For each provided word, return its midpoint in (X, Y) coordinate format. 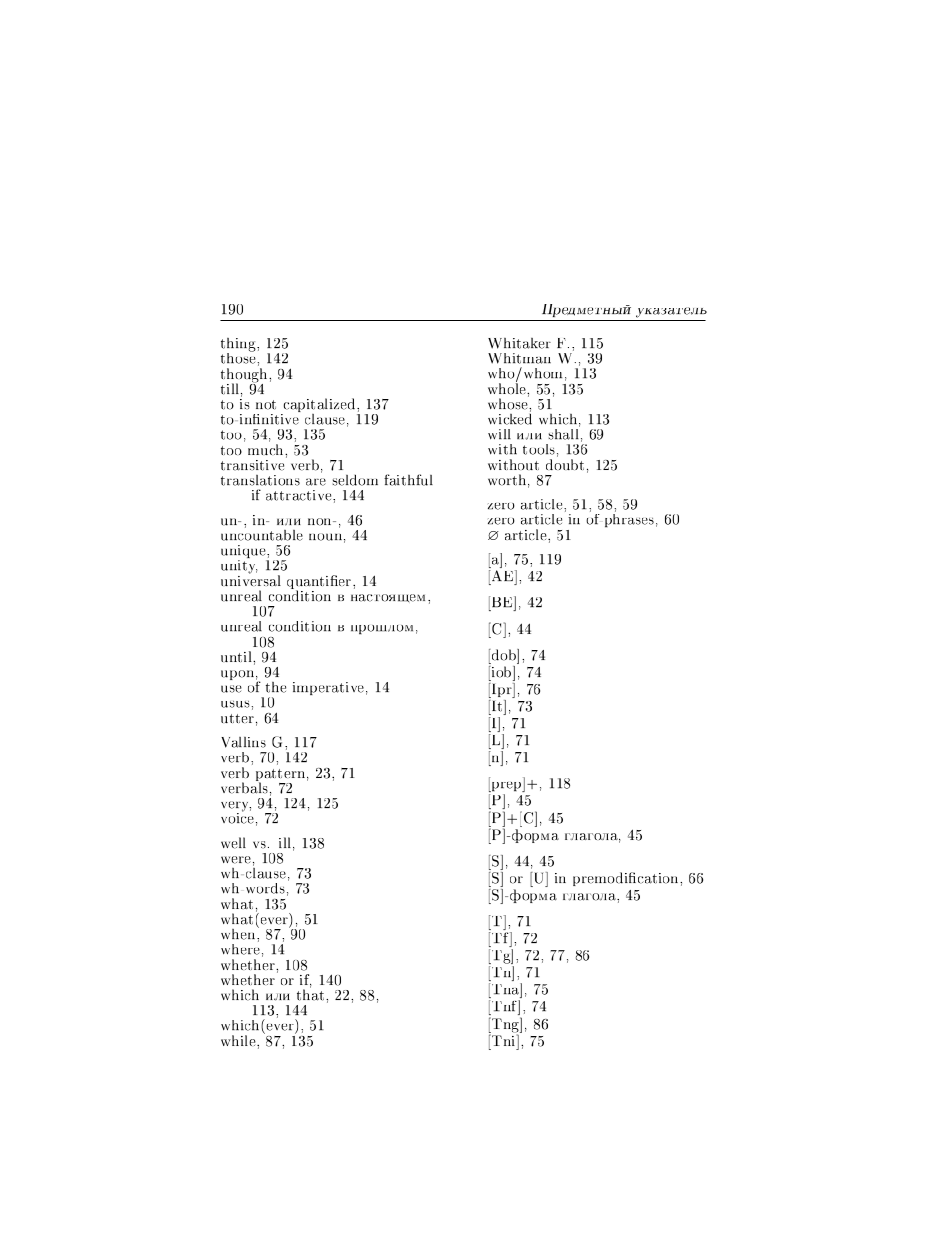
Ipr (502, 690)
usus (236, 704)
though (245, 376)
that (312, 994)
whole (508, 387)
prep (507, 787)
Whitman (519, 358)
